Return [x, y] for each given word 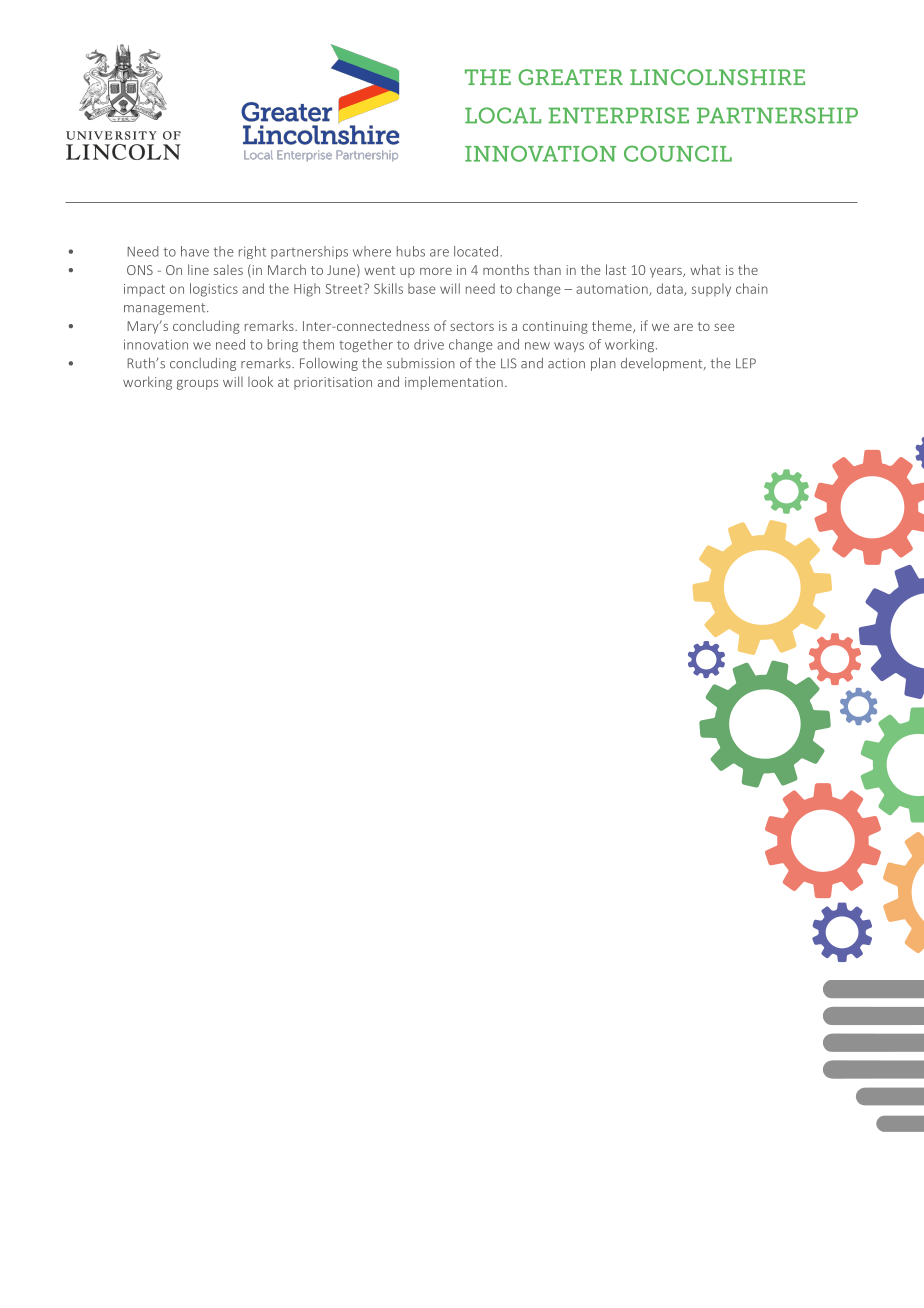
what [705, 269]
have [195, 251]
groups [197, 385]
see [724, 327]
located [477, 251]
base [422, 288]
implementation [454, 383]
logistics [214, 290]
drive [429, 344]
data [671, 289]
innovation [156, 344]
